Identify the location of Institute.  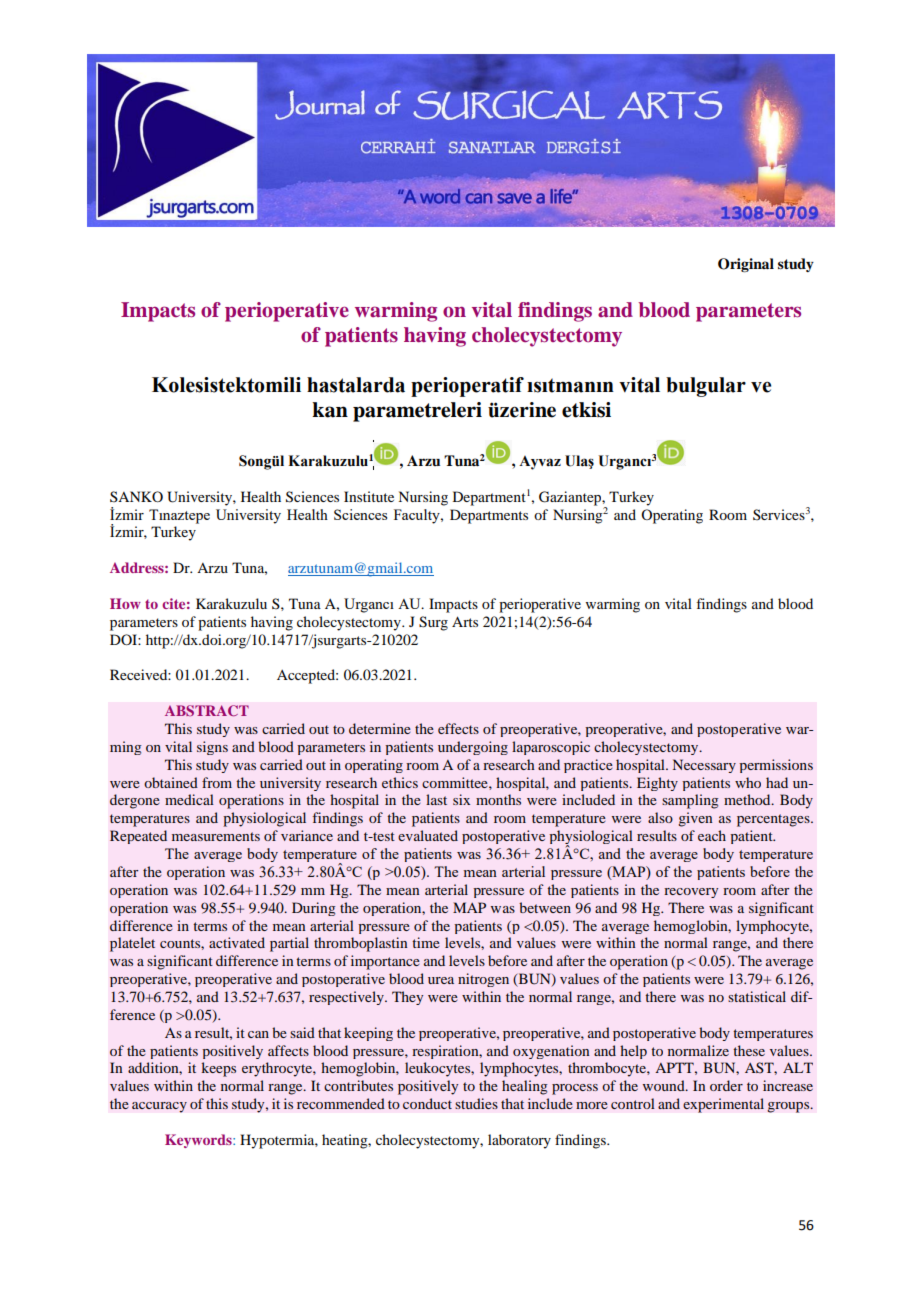
(369, 496).
